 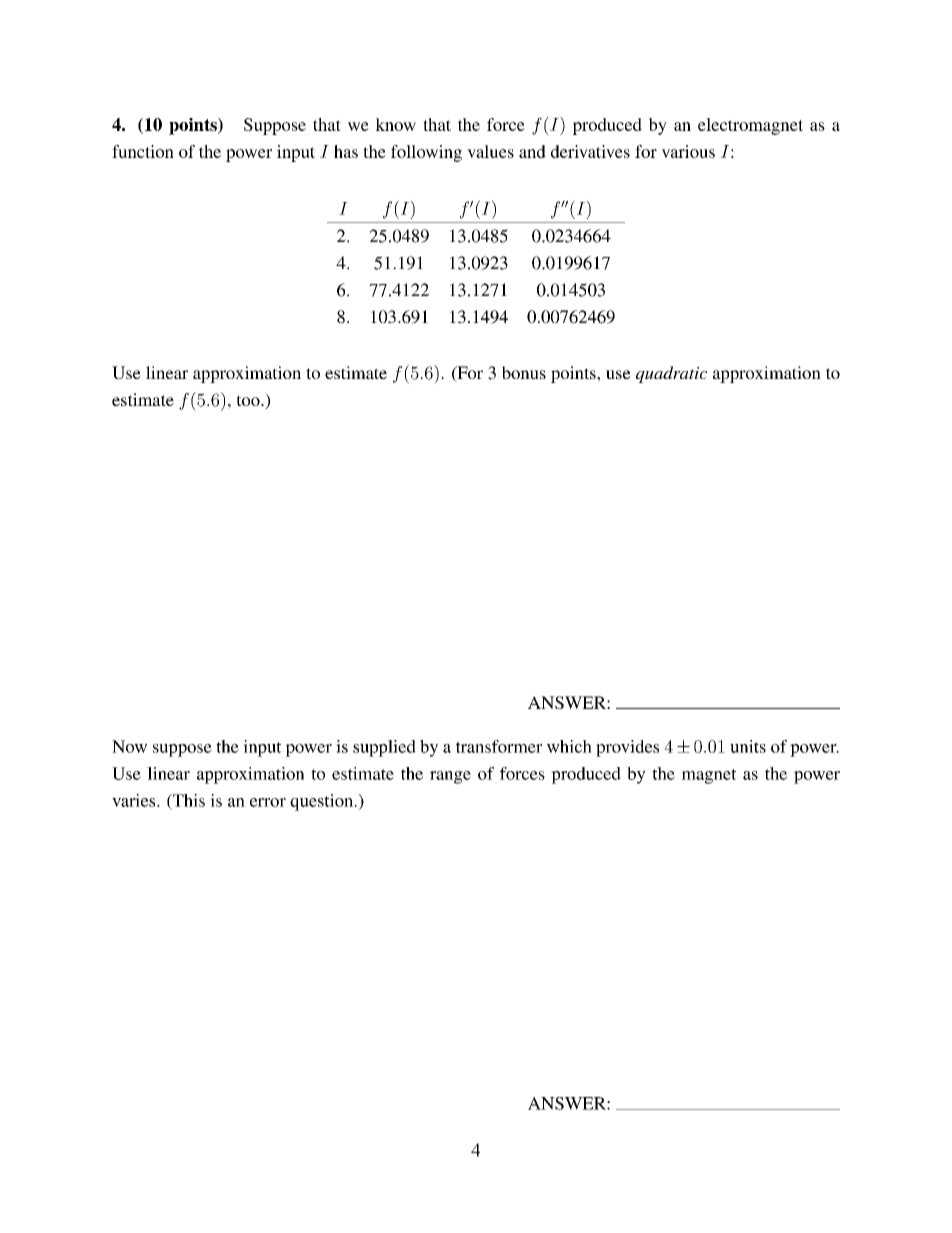 What do you see at coordinates (627, 748) in the document?
I see `provides` at bounding box center [627, 748].
